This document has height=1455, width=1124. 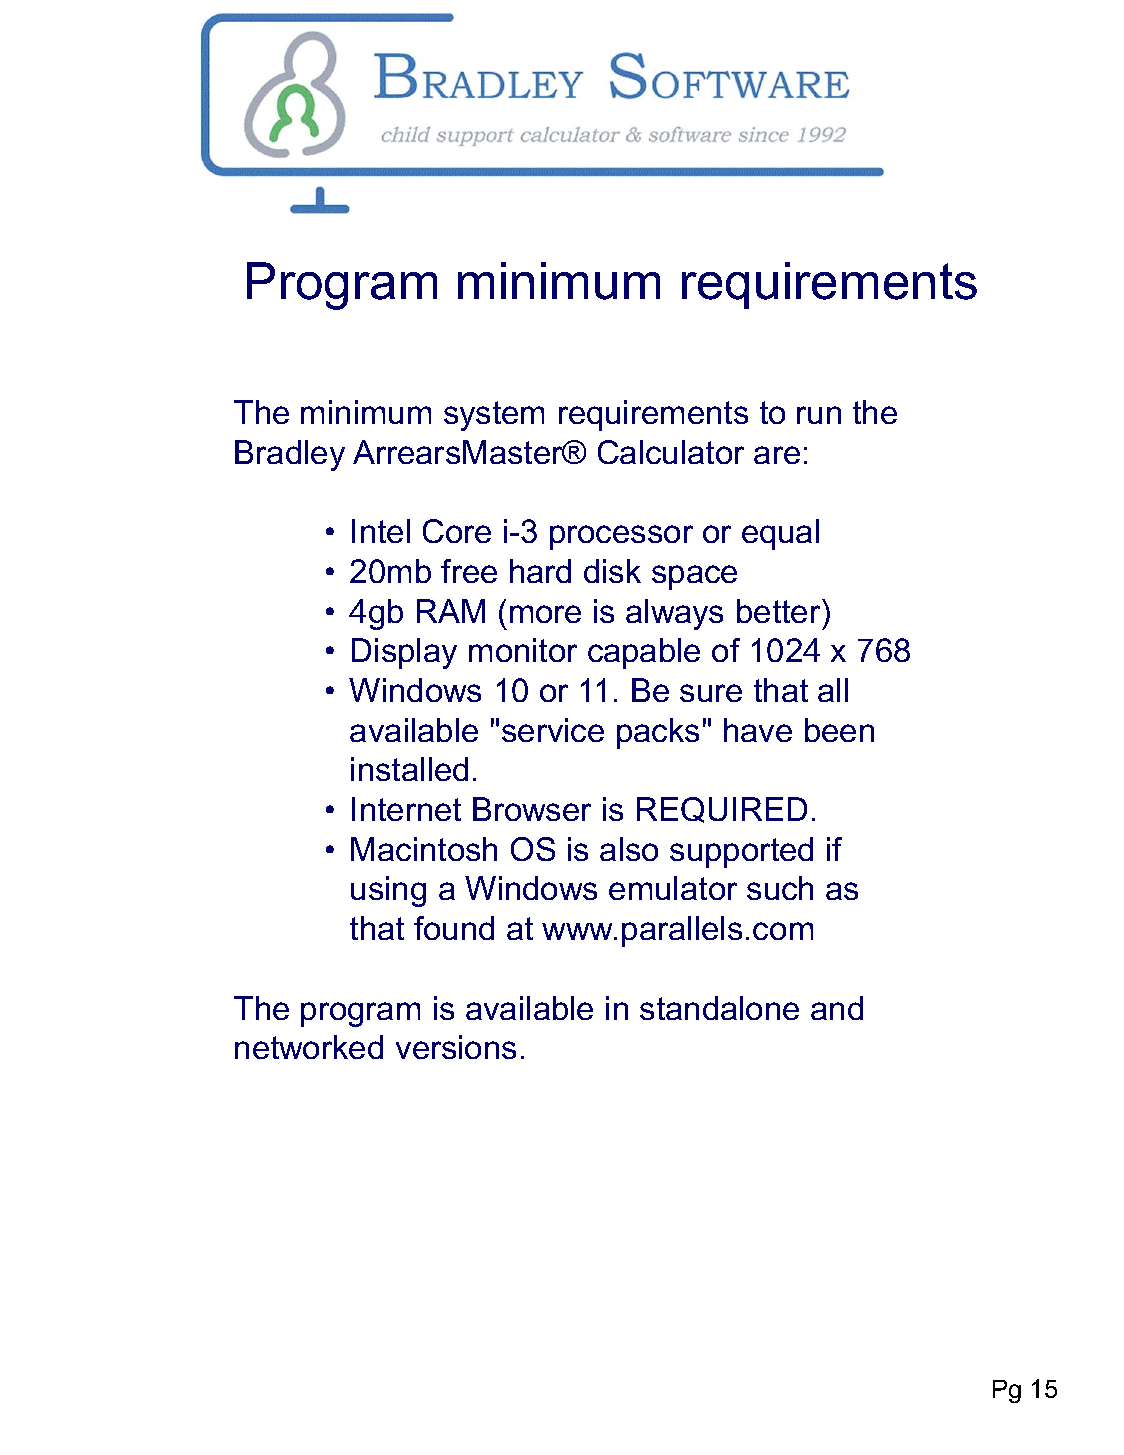 What do you see at coordinates (388, 891) in the document?
I see `using` at bounding box center [388, 891].
